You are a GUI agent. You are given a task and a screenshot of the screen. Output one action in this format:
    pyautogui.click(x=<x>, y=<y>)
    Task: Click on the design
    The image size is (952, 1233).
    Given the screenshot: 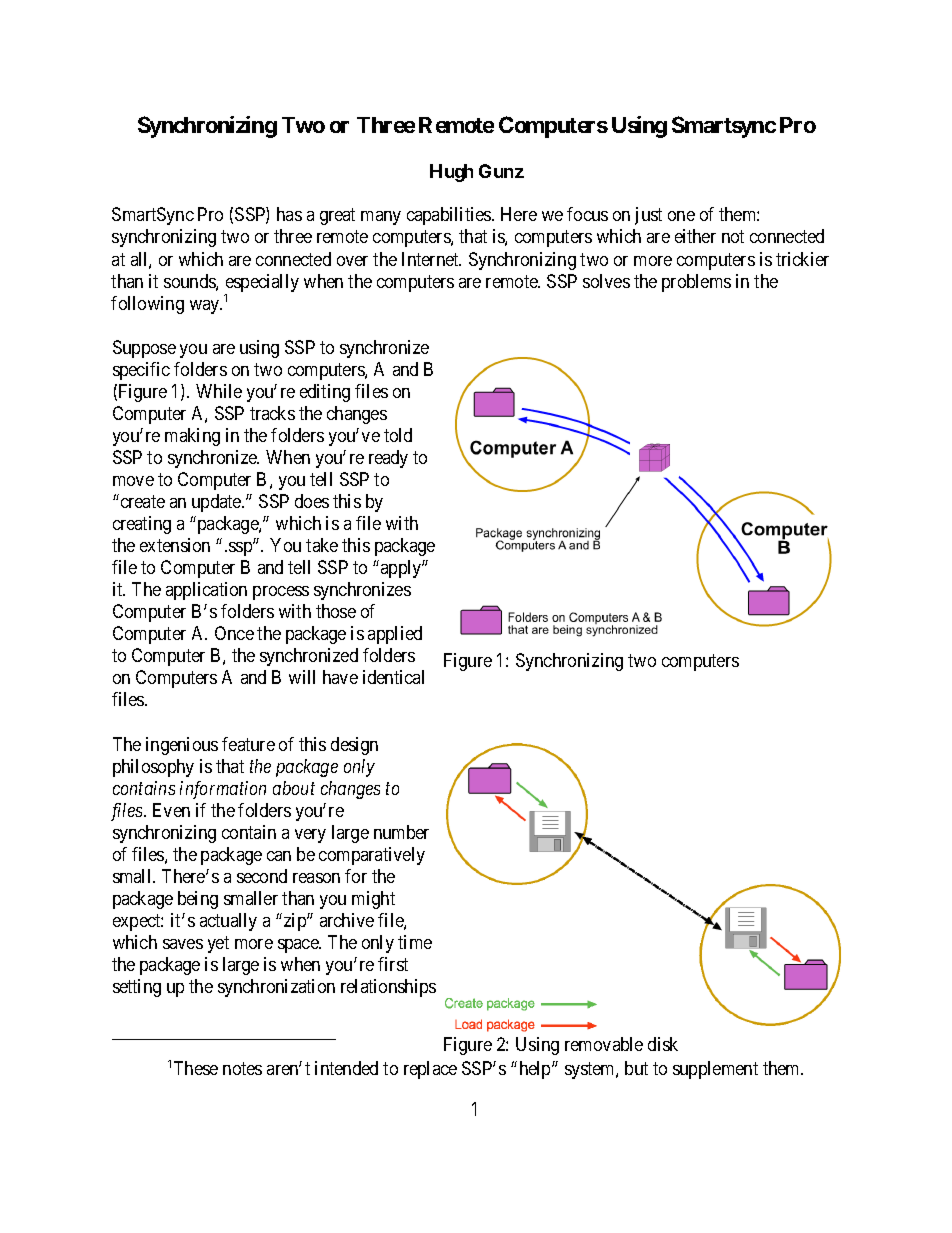 What is the action you would take?
    pyautogui.click(x=354, y=746)
